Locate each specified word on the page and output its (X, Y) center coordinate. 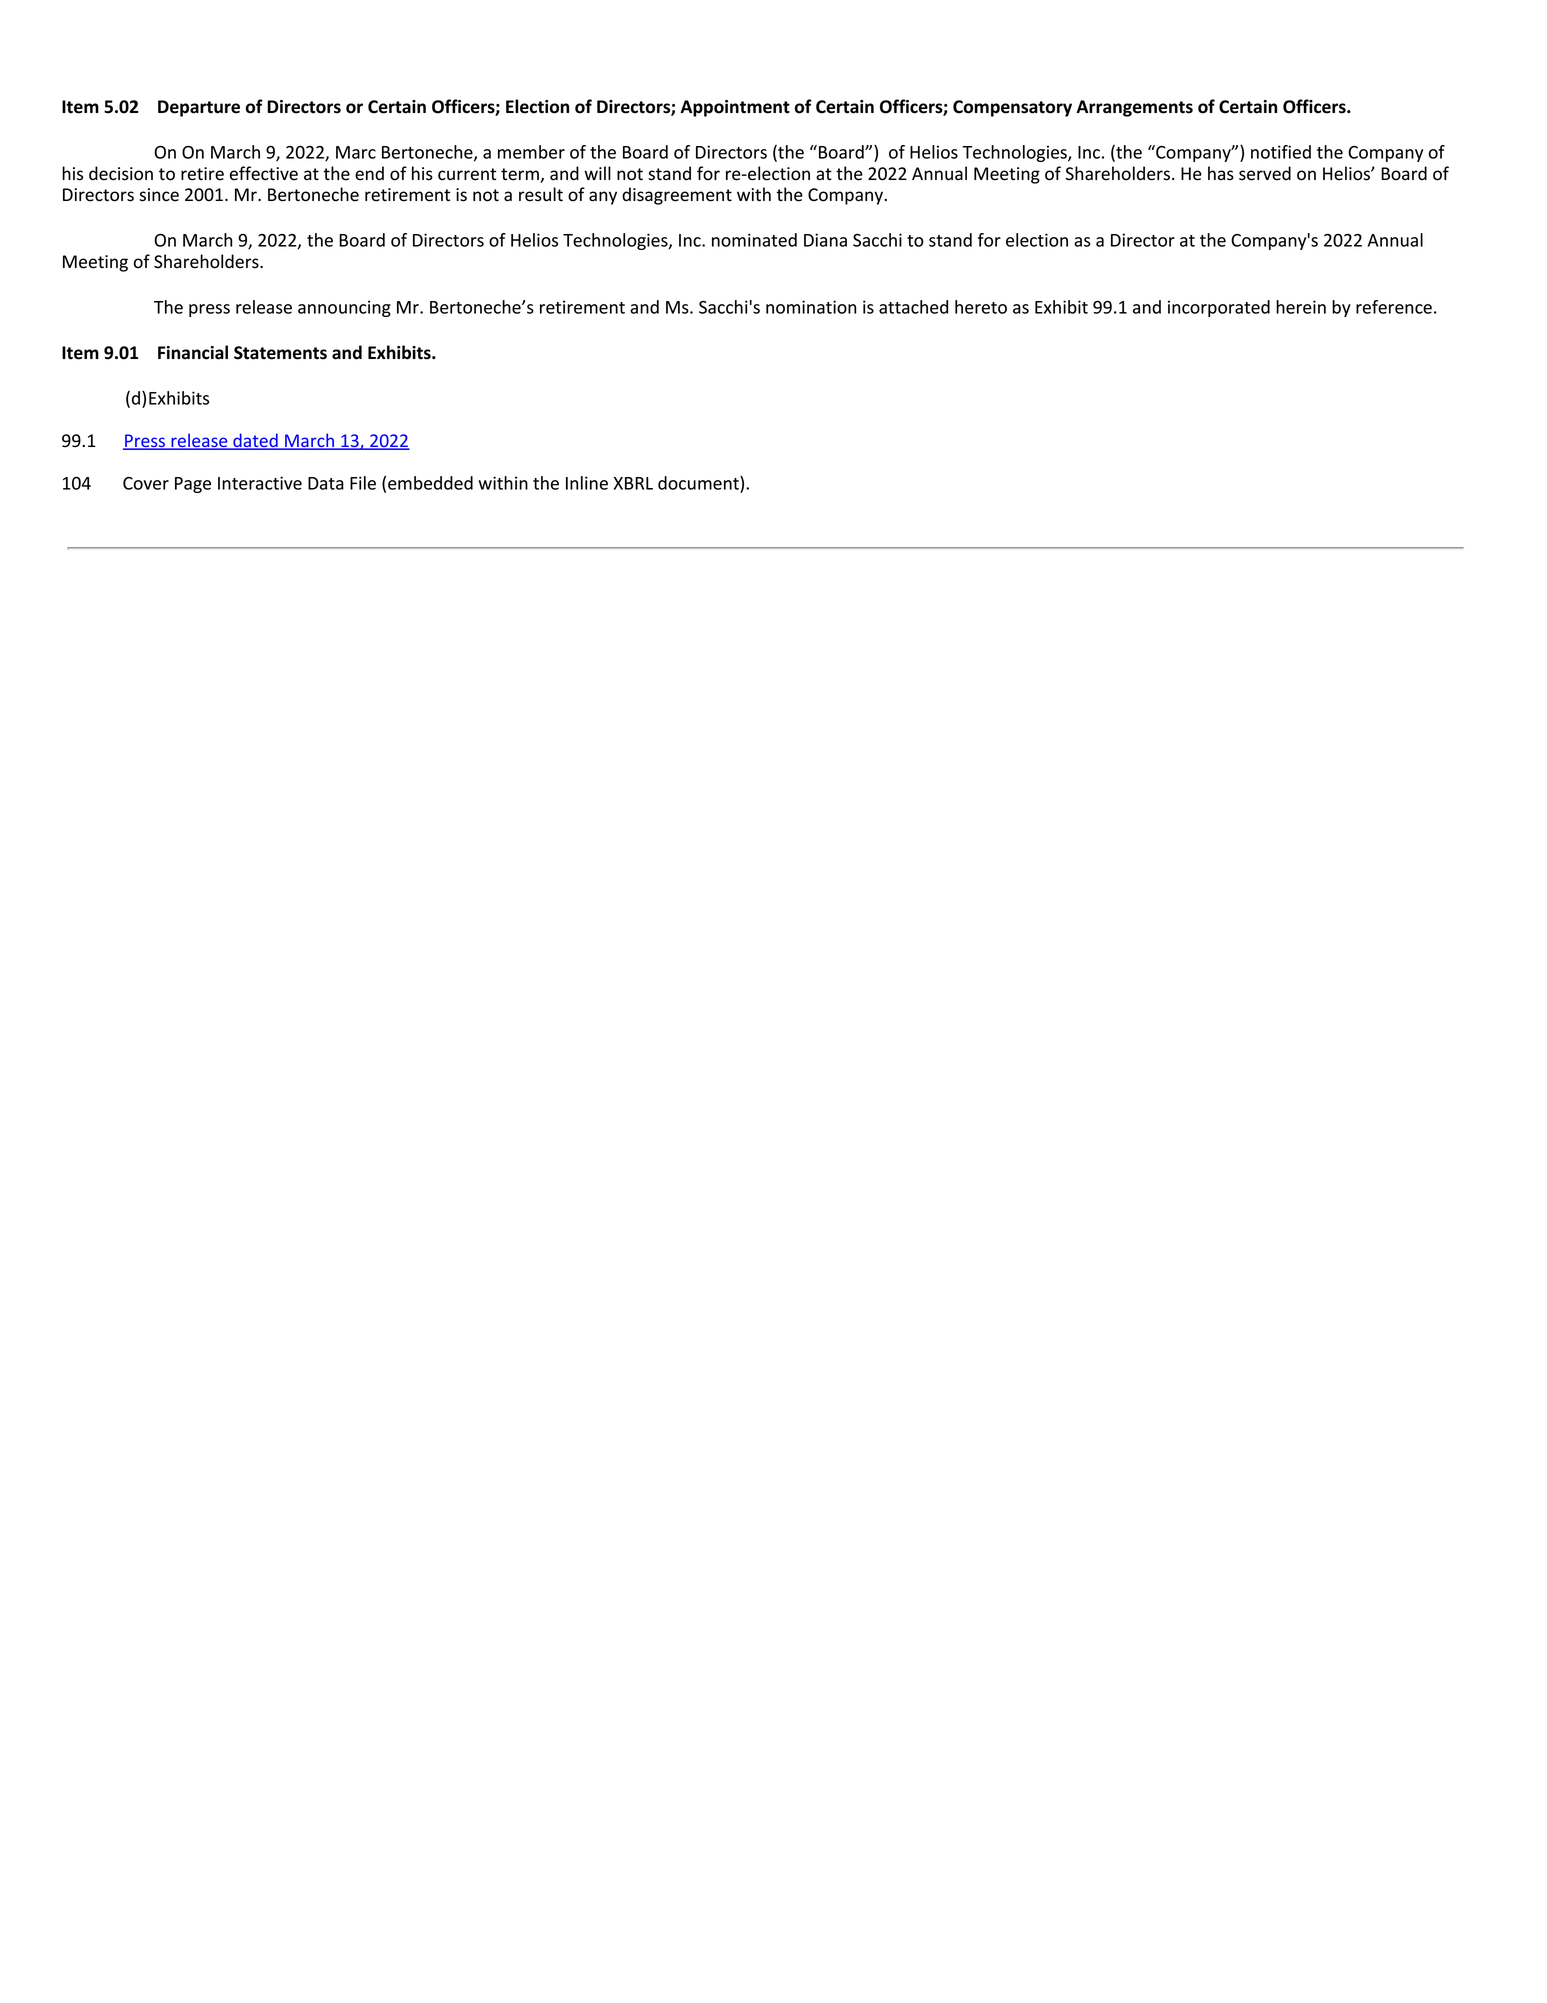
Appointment (735, 108)
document (699, 483)
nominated (754, 240)
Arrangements (1134, 108)
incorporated (1219, 308)
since (159, 195)
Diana (825, 240)
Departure (199, 108)
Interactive (260, 483)
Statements (280, 353)
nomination (811, 307)
